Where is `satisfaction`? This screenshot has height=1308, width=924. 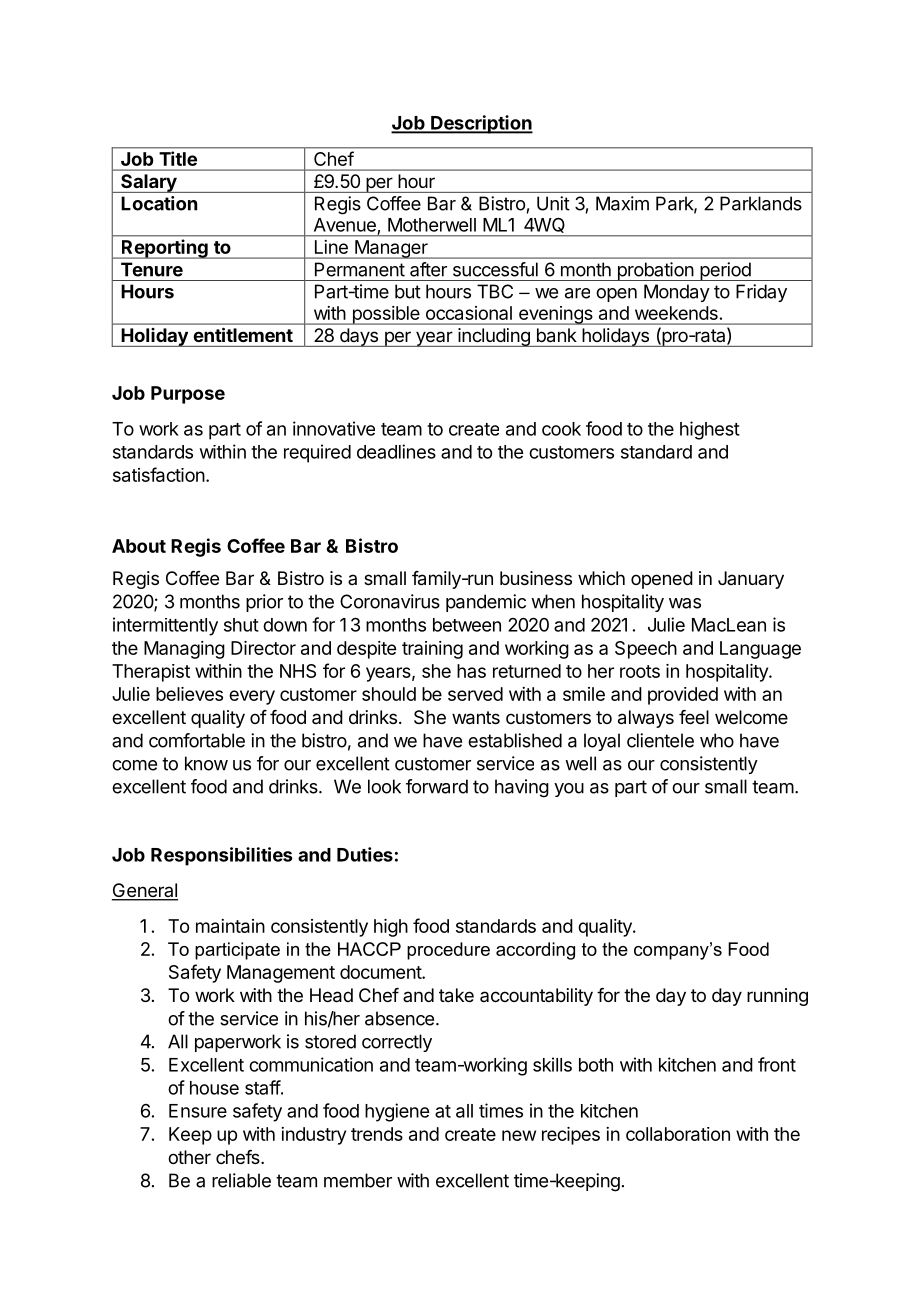 satisfaction is located at coordinates (159, 474).
